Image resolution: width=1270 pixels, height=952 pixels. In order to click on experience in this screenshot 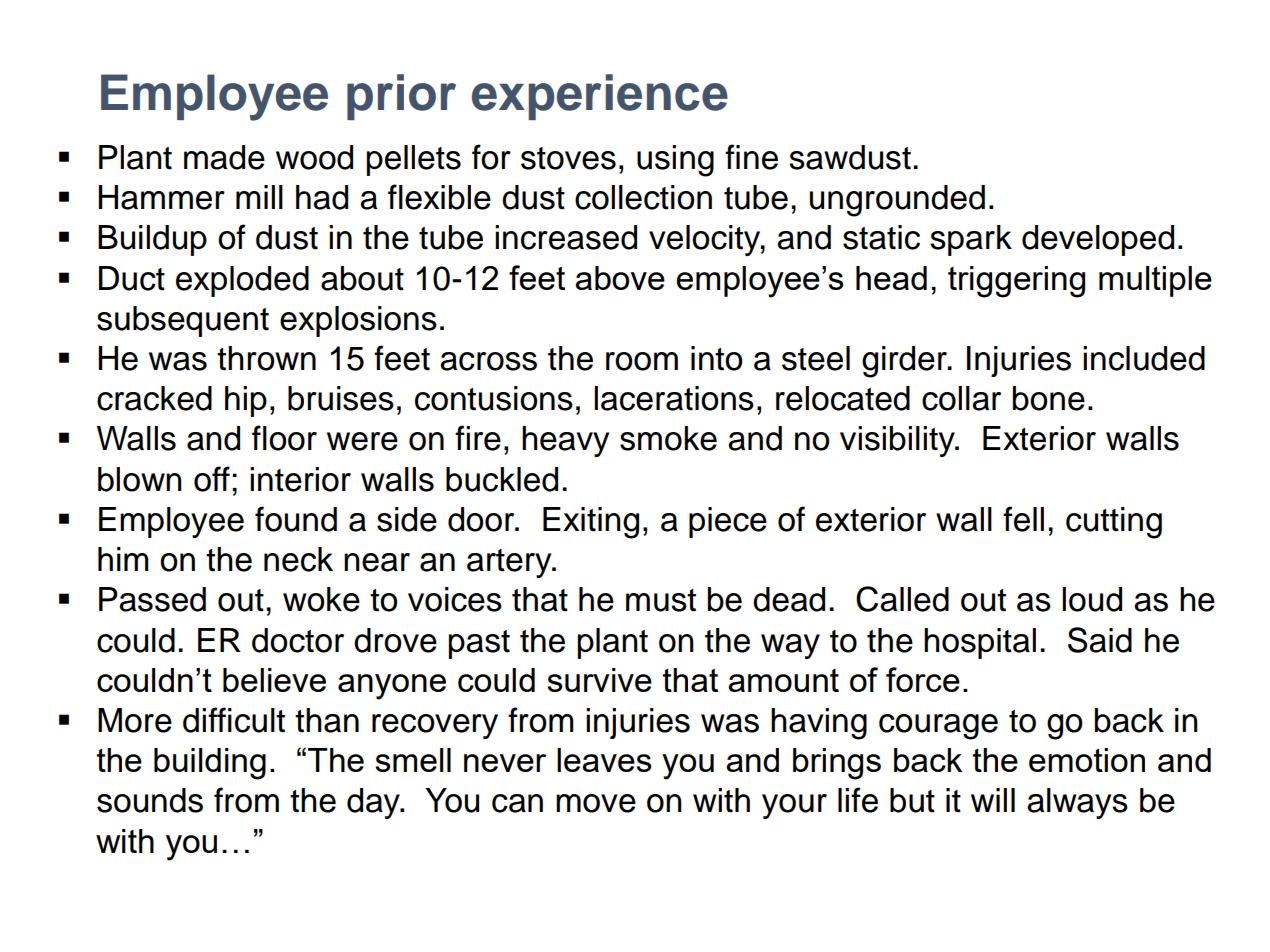, I will do `click(600, 97)`.
